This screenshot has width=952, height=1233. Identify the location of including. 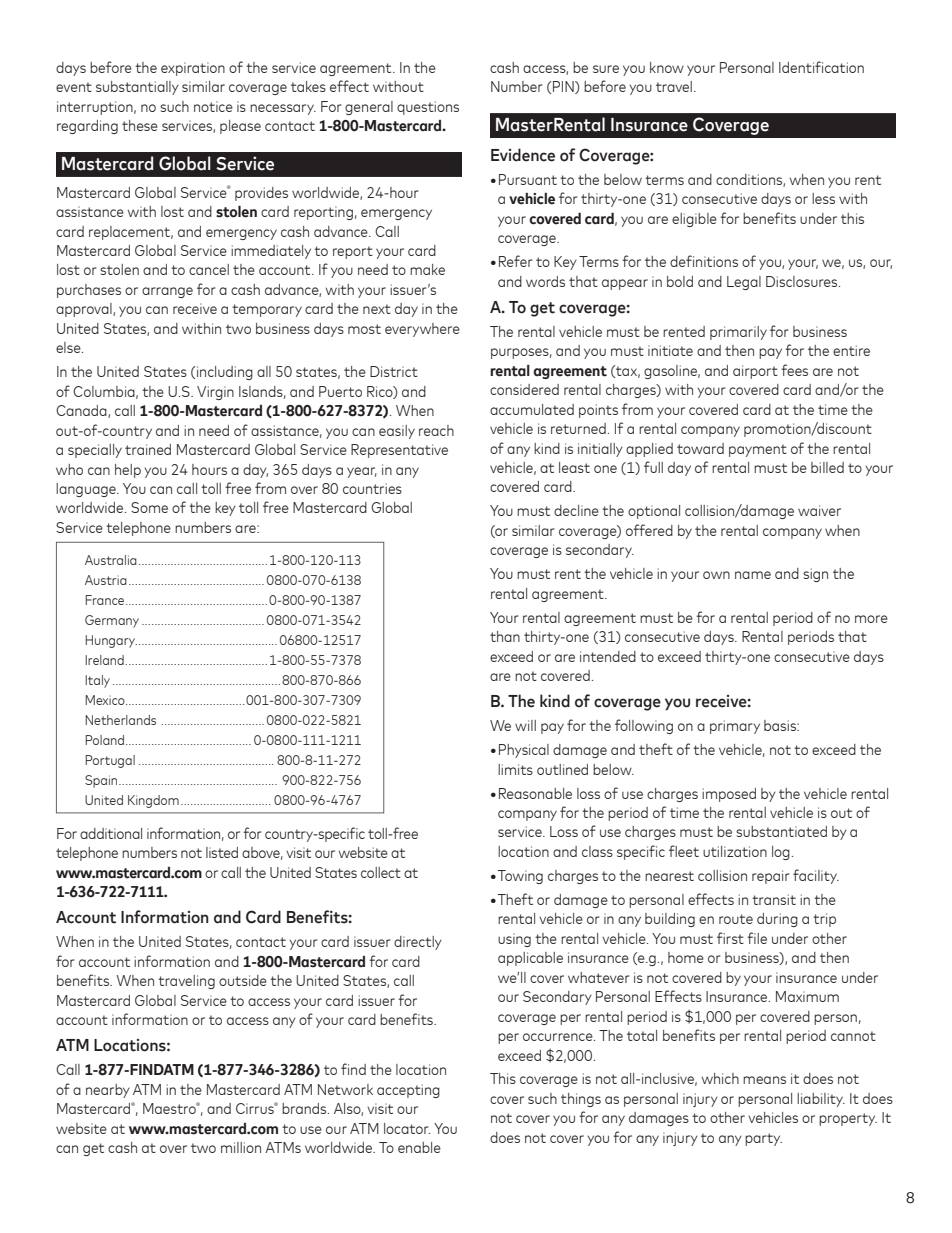
(225, 373).
